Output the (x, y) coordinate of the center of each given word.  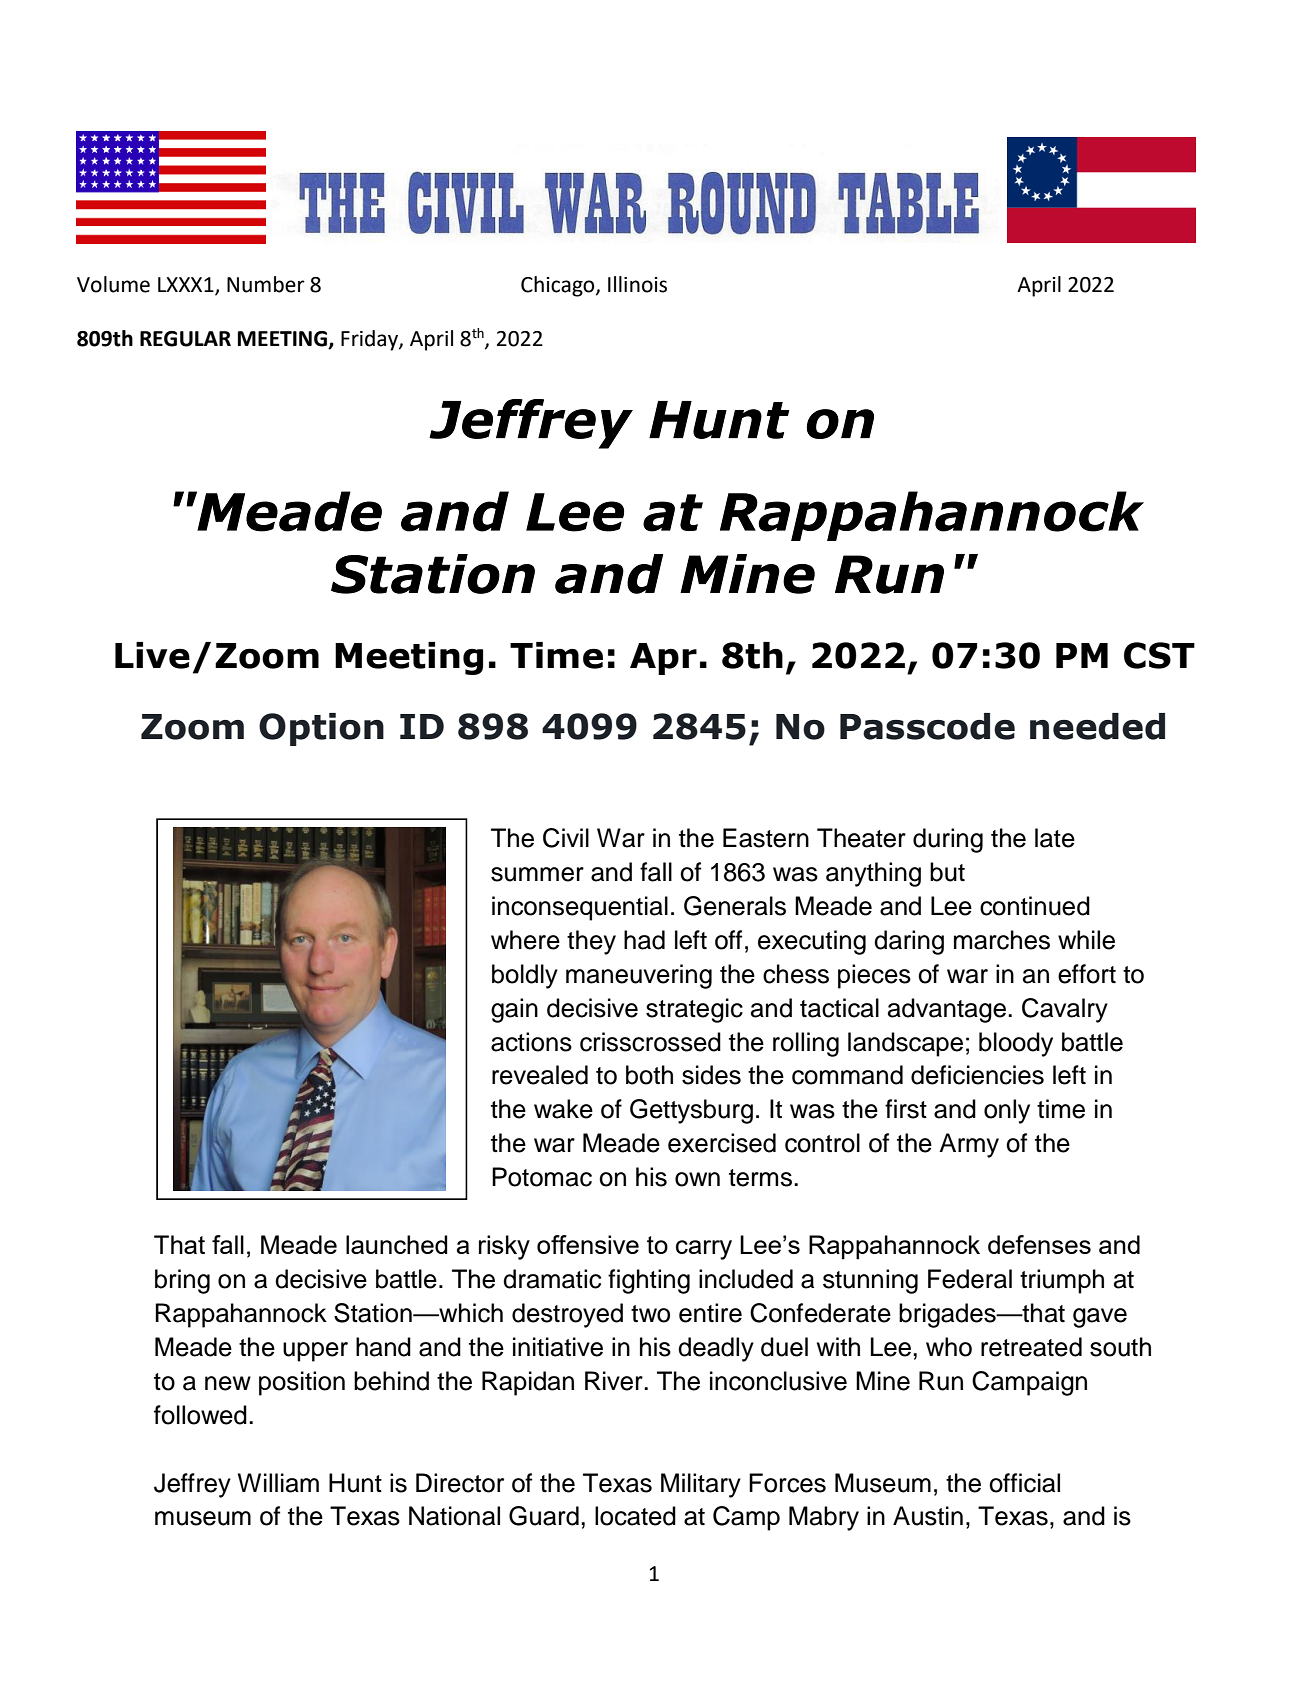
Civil (566, 838)
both (649, 1075)
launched (397, 1244)
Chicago (559, 286)
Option (321, 729)
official (1024, 1483)
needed (1097, 726)
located (635, 1516)
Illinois (637, 284)
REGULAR (185, 339)
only (1007, 1111)
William (278, 1483)
